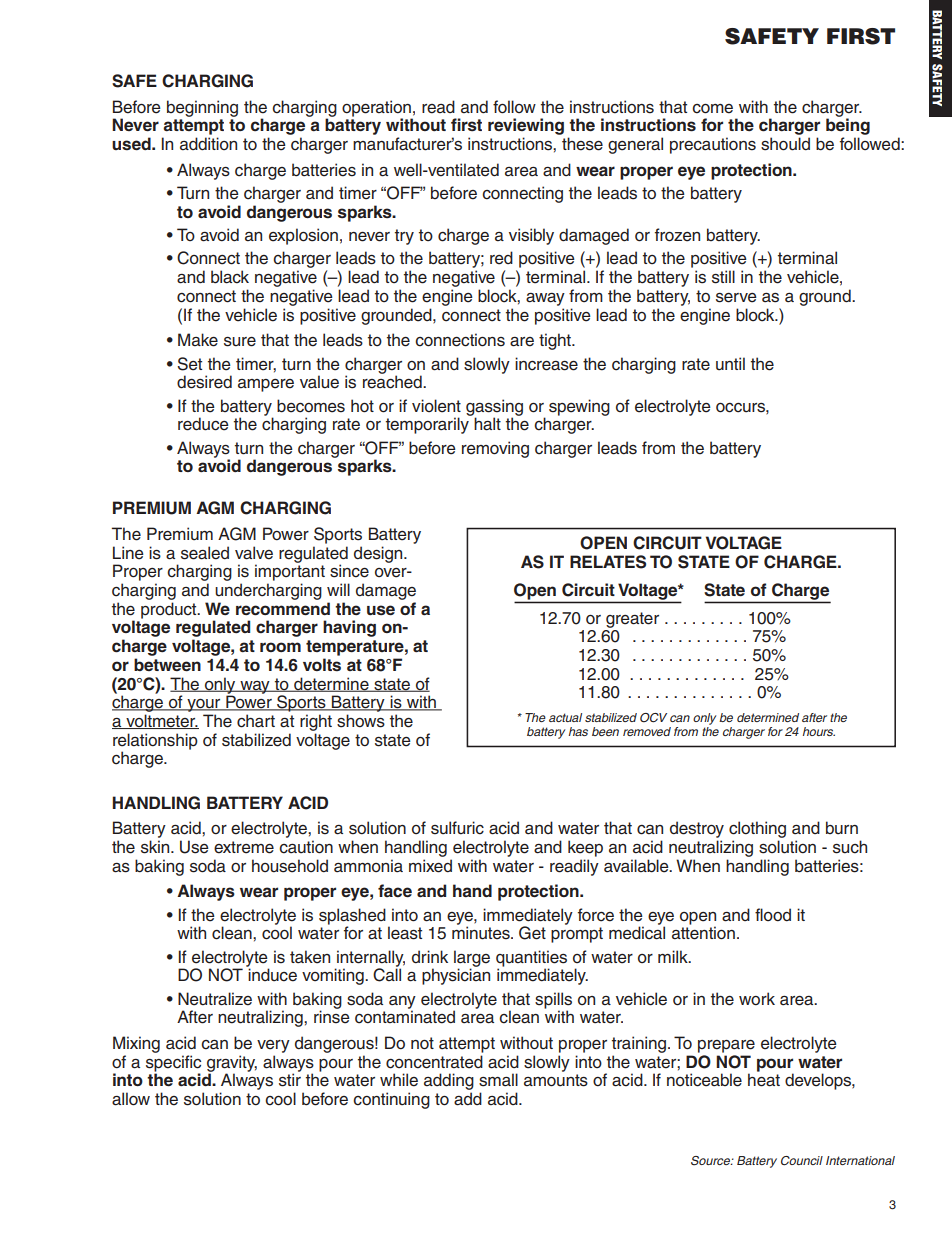 The image size is (952, 1233). What do you see at coordinates (244, 847) in the page?
I see `extreme` at bounding box center [244, 847].
